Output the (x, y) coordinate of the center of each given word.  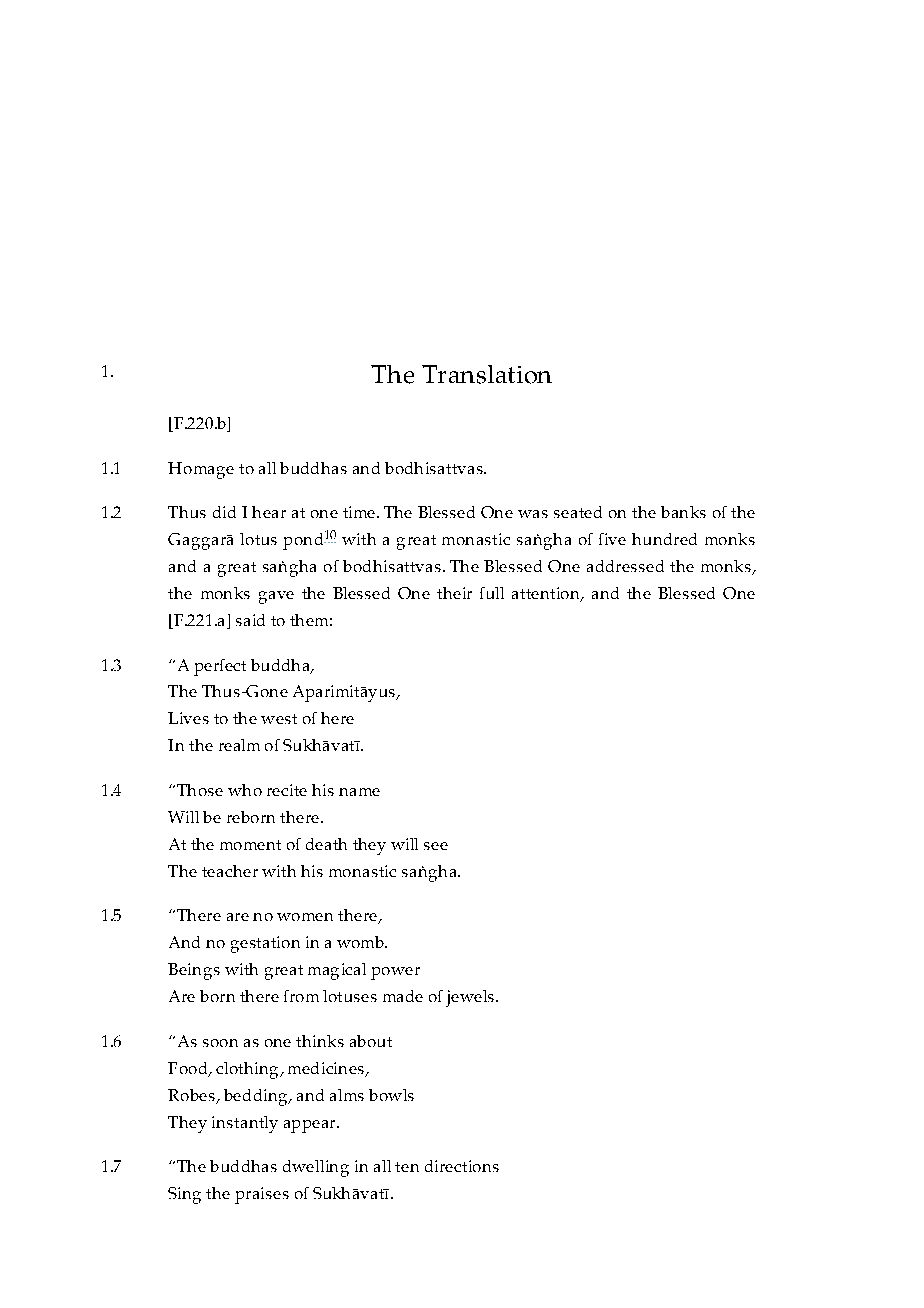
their (454, 593)
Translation (487, 374)
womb (361, 942)
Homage (201, 470)
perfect (220, 667)
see (436, 846)
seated (578, 512)
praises (262, 1195)
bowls (391, 1095)
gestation (265, 944)
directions (462, 1166)
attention (547, 594)
